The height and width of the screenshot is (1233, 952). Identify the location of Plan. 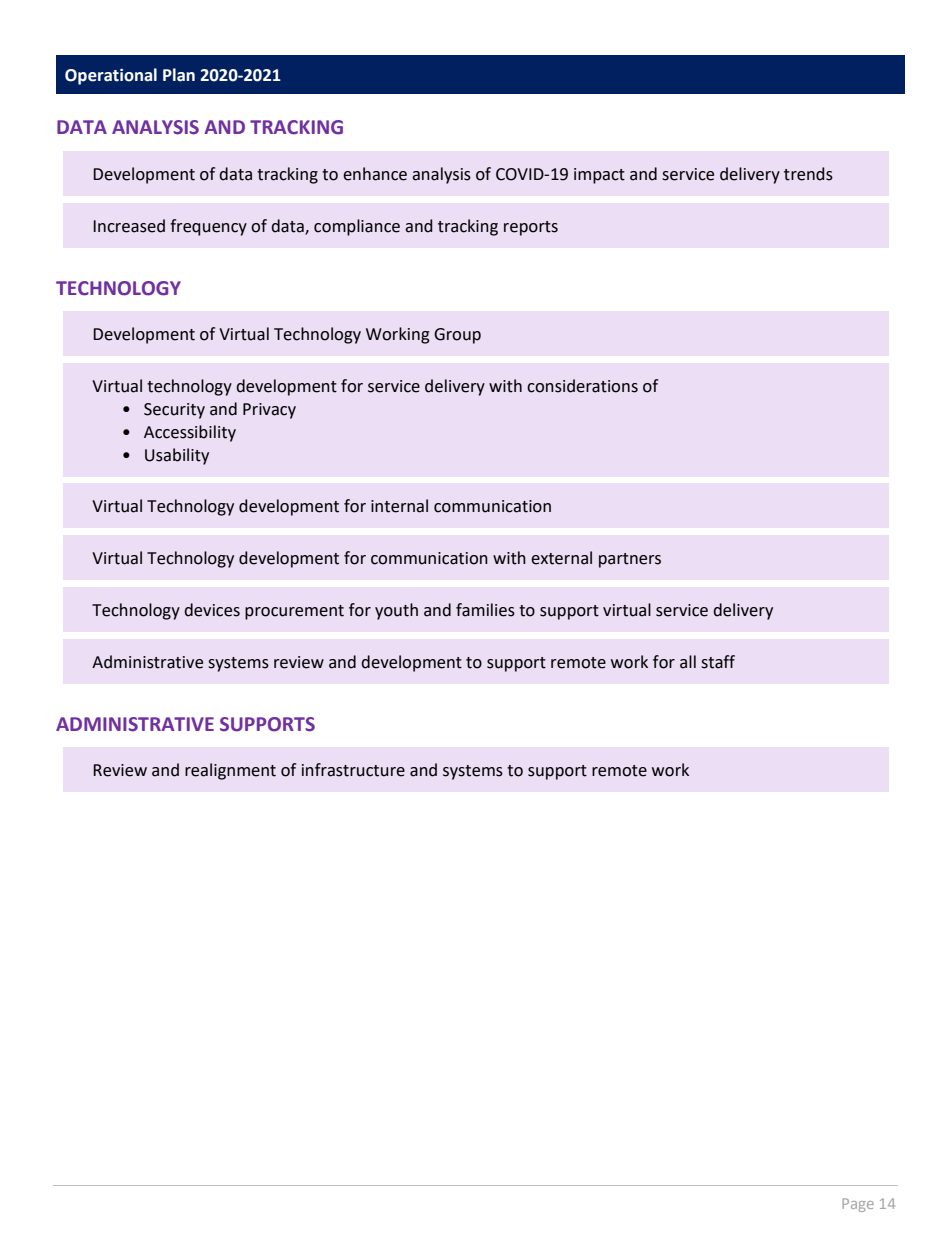
(179, 75).
